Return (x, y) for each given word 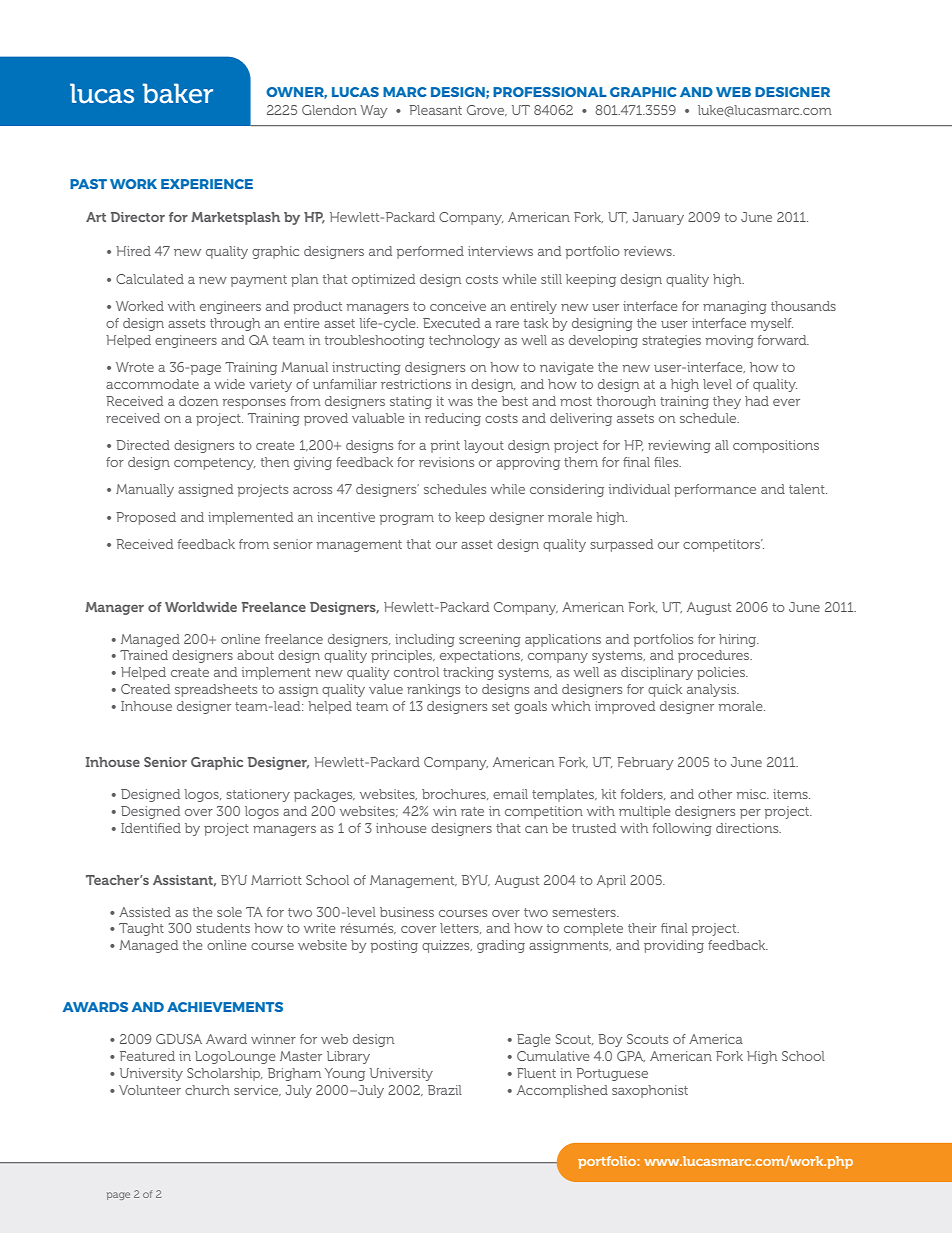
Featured (147, 1056)
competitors (723, 545)
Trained (144, 655)
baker (178, 93)
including (425, 640)
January (658, 218)
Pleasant (435, 110)
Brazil (445, 1090)
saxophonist (650, 1091)
